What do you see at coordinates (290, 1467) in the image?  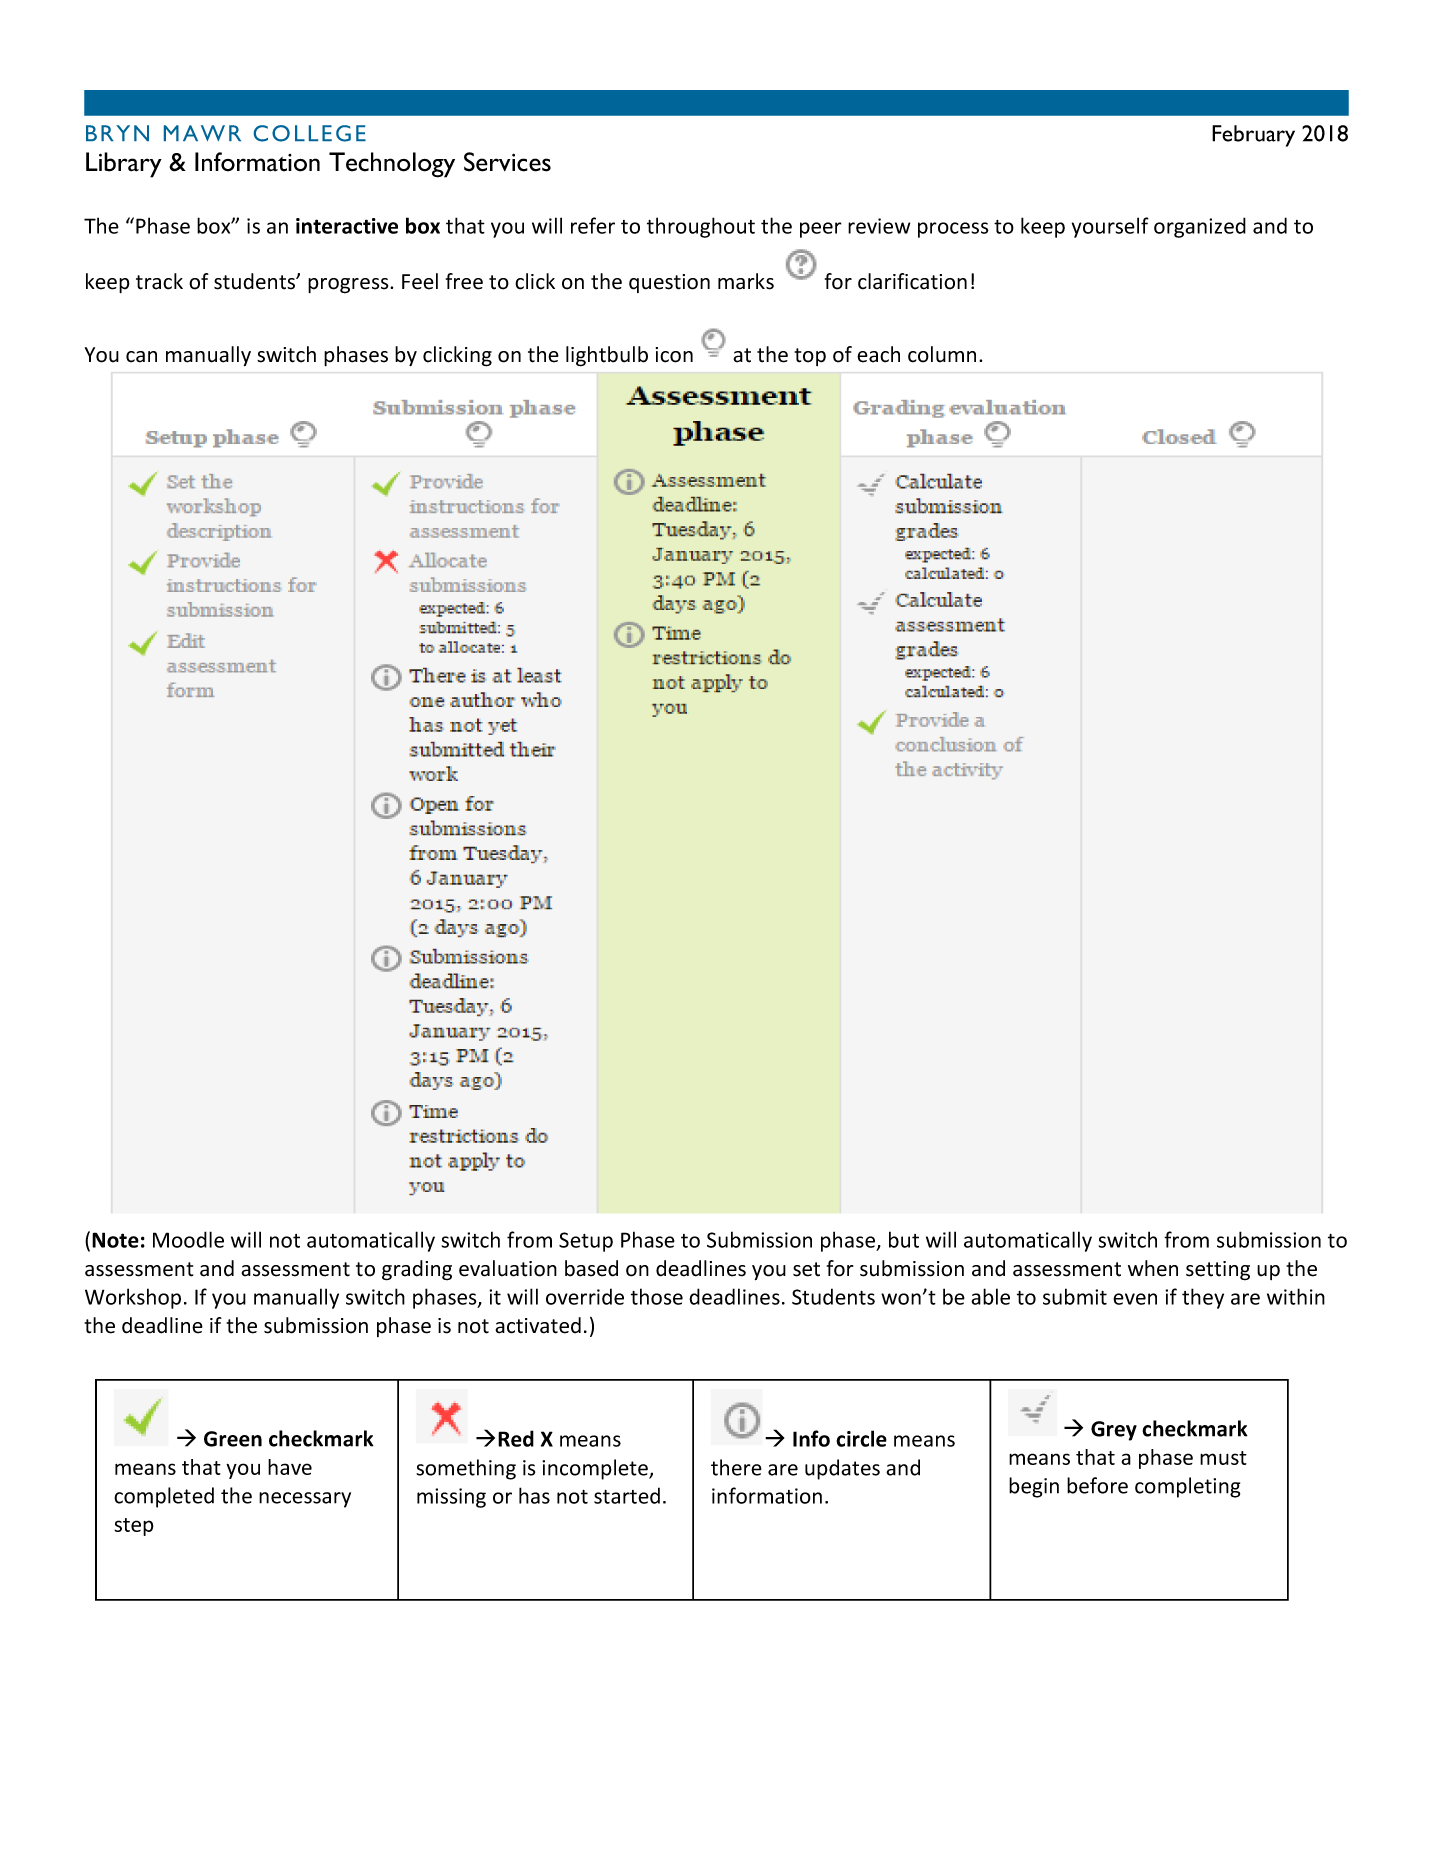 I see `have` at bounding box center [290, 1467].
